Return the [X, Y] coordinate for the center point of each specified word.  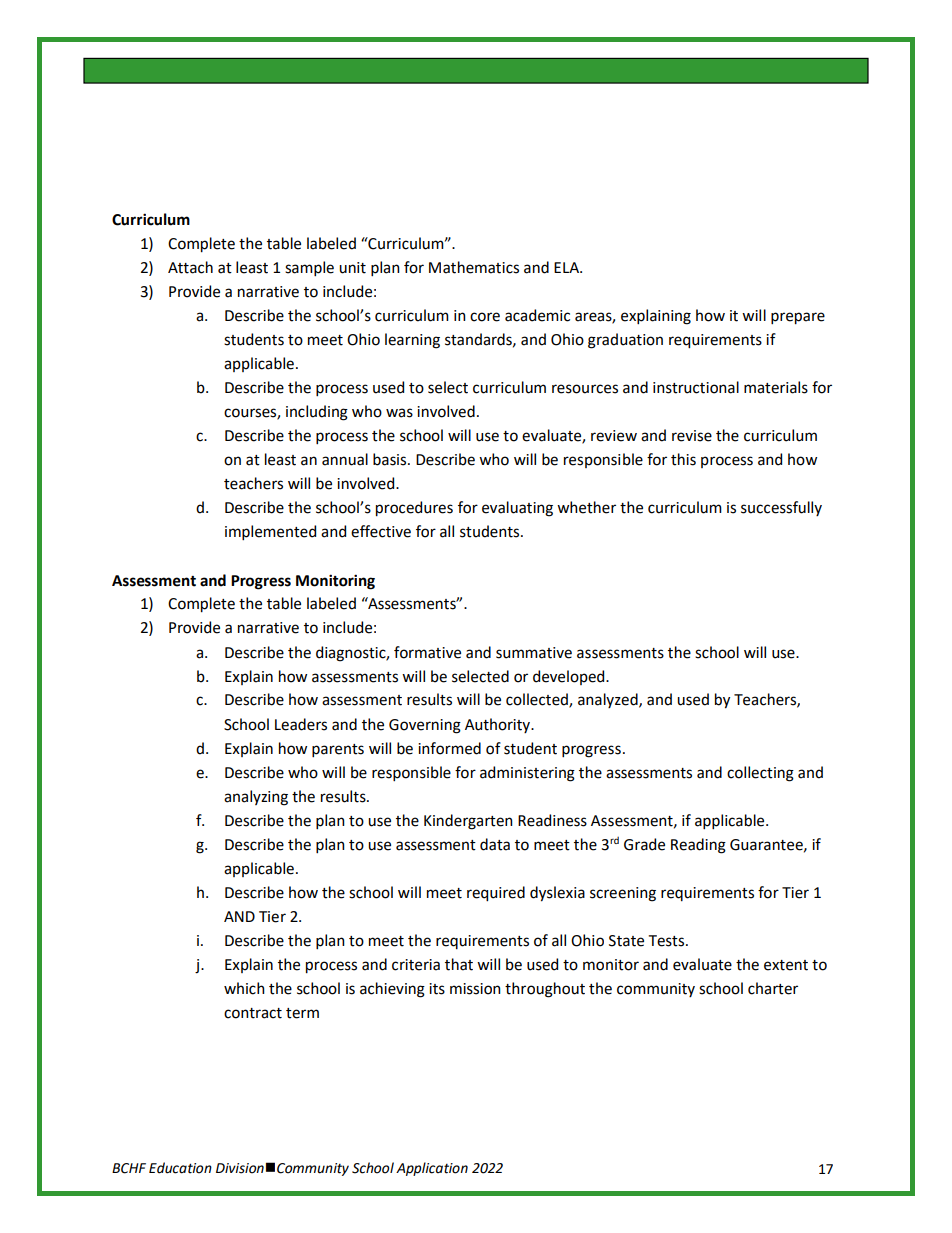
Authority [499, 725]
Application [432, 1169]
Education [180, 1168]
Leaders [301, 724]
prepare [798, 318]
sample [309, 268]
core [485, 317]
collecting [760, 774]
